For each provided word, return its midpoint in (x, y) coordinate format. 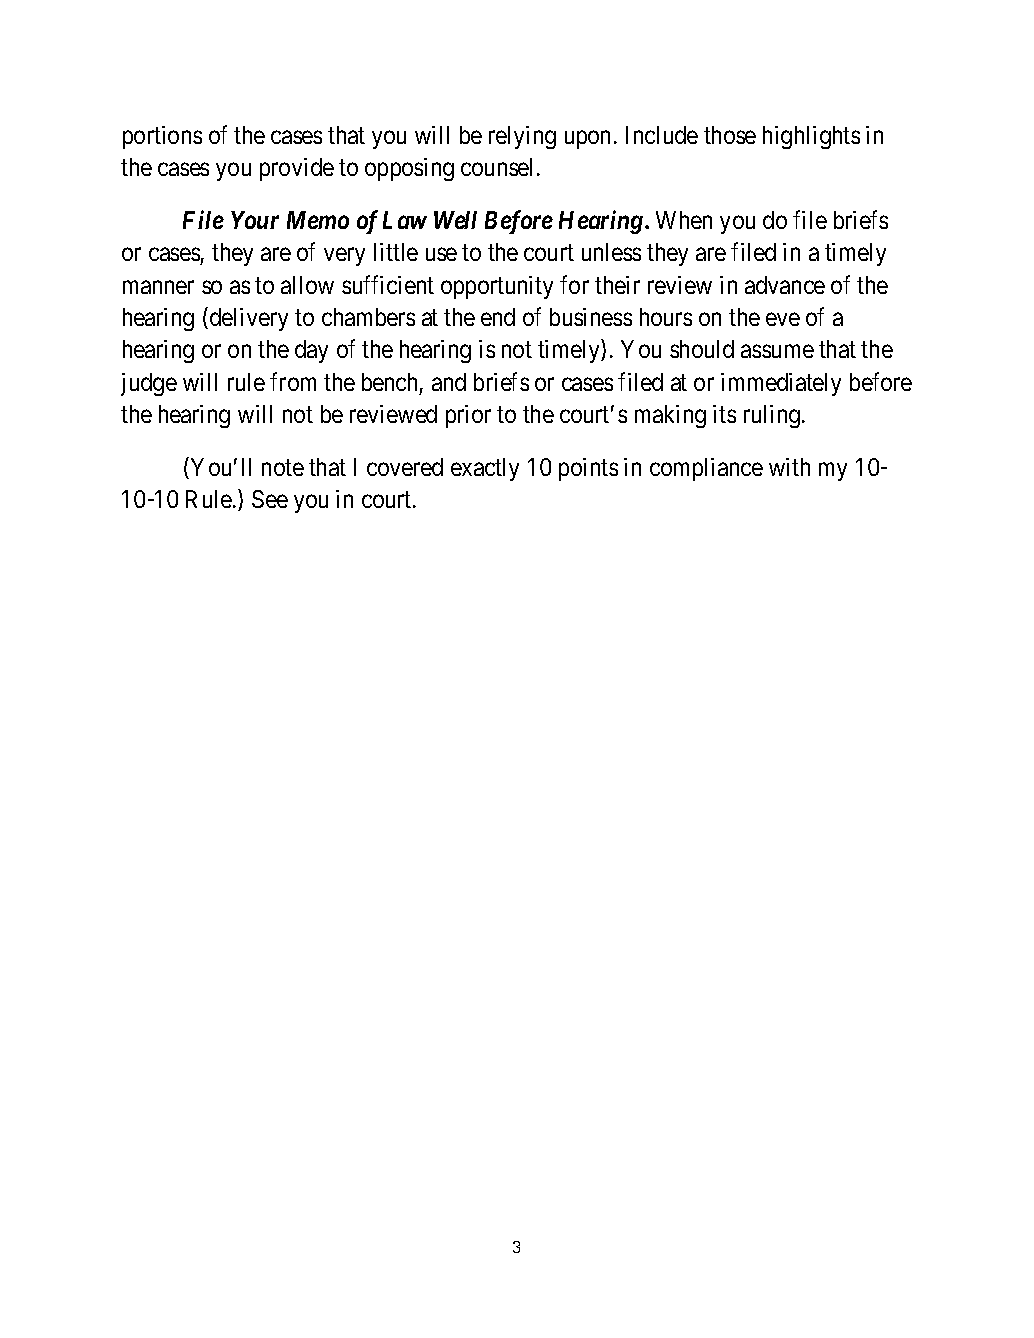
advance (785, 285)
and (449, 382)
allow (307, 285)
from (293, 381)
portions (162, 137)
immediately (781, 384)
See (270, 499)
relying (522, 137)
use (441, 254)
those (730, 135)
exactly (485, 469)
